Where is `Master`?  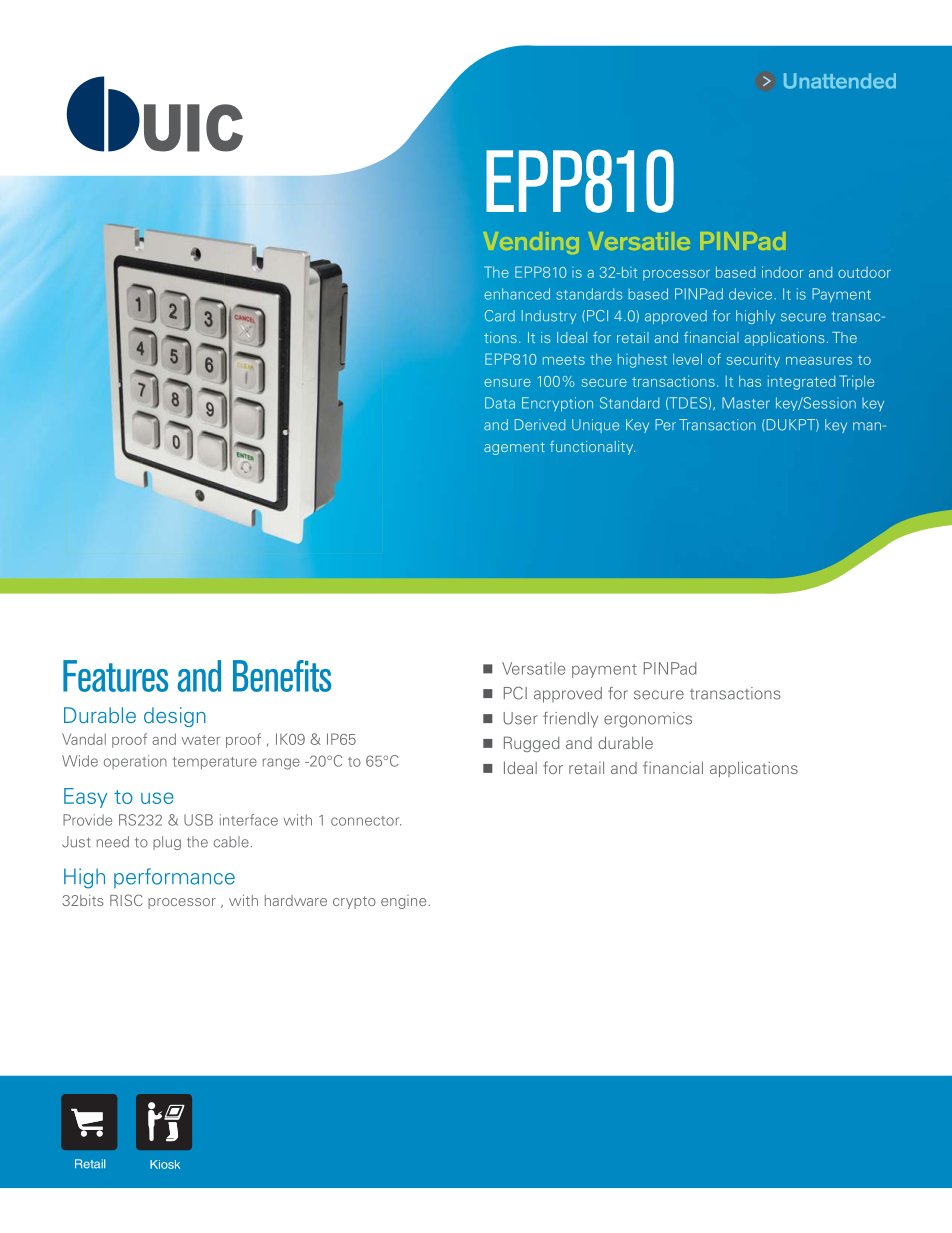
Master is located at coordinates (746, 403).
